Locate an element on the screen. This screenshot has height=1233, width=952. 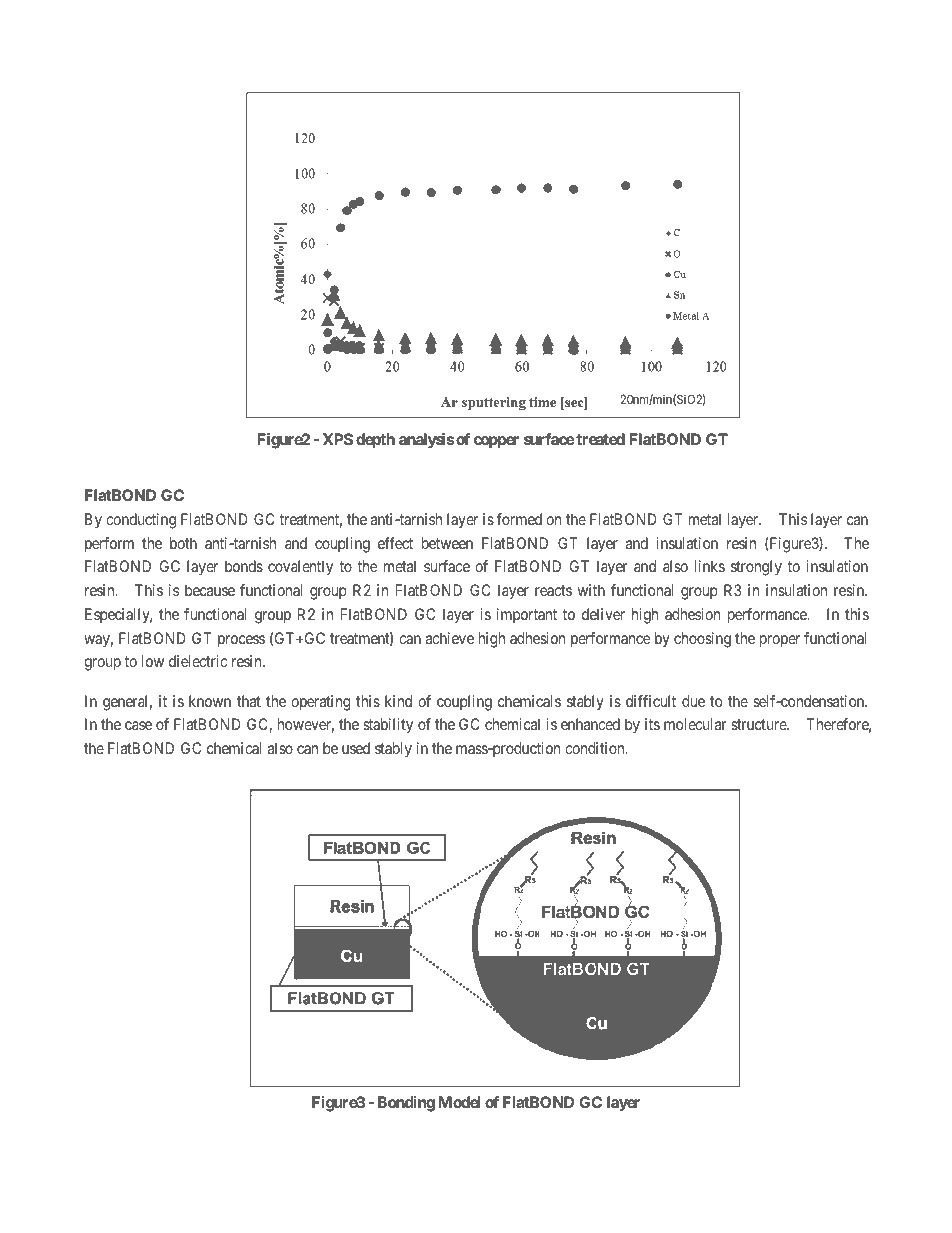
condition is located at coordinates (596, 748).
